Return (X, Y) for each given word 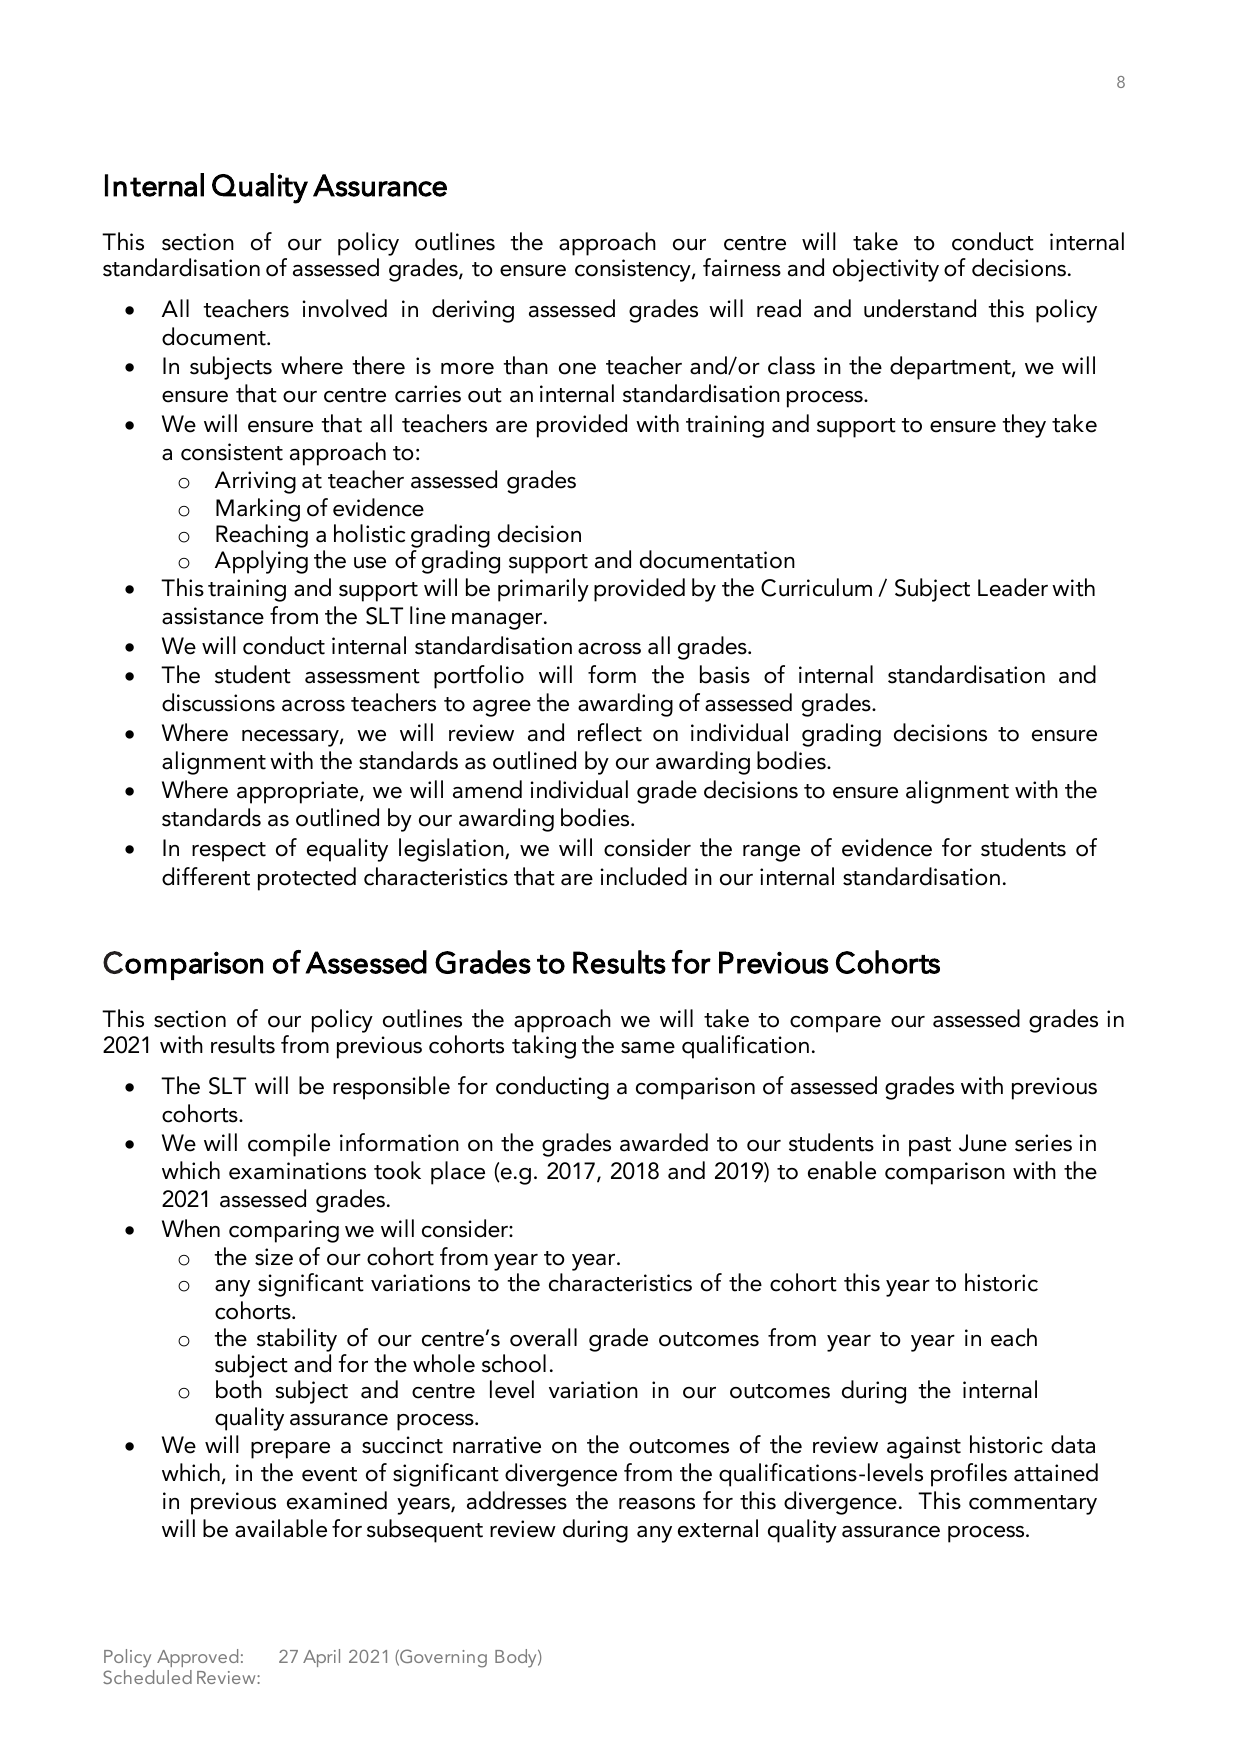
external (718, 1528)
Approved (197, 1658)
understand (920, 308)
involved (345, 308)
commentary (1033, 1505)
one (577, 369)
